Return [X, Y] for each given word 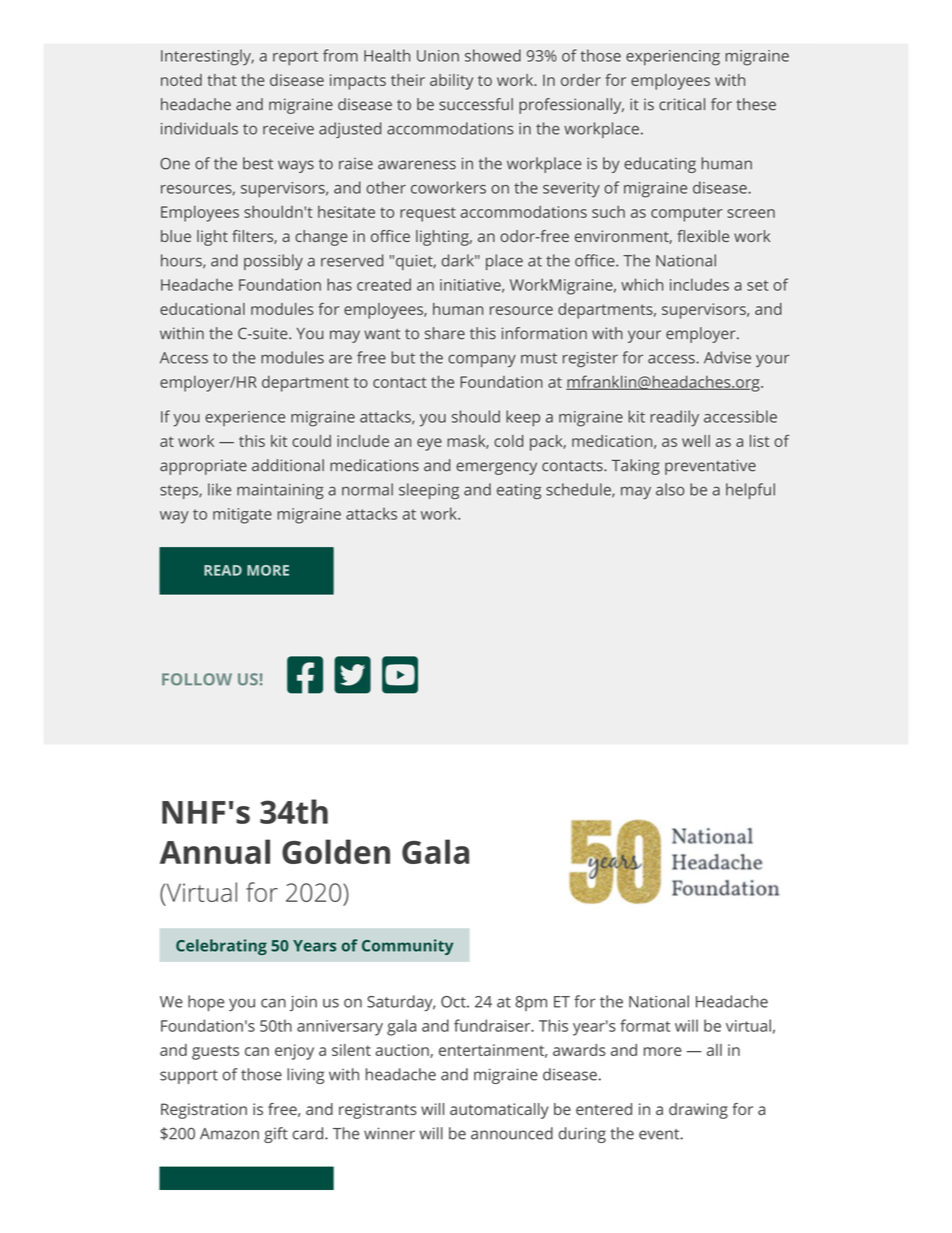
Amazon [229, 1134]
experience [245, 418]
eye [429, 444]
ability [451, 82]
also [670, 489]
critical [682, 104]
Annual [215, 851]
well [696, 441]
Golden [336, 851]
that [222, 80]
